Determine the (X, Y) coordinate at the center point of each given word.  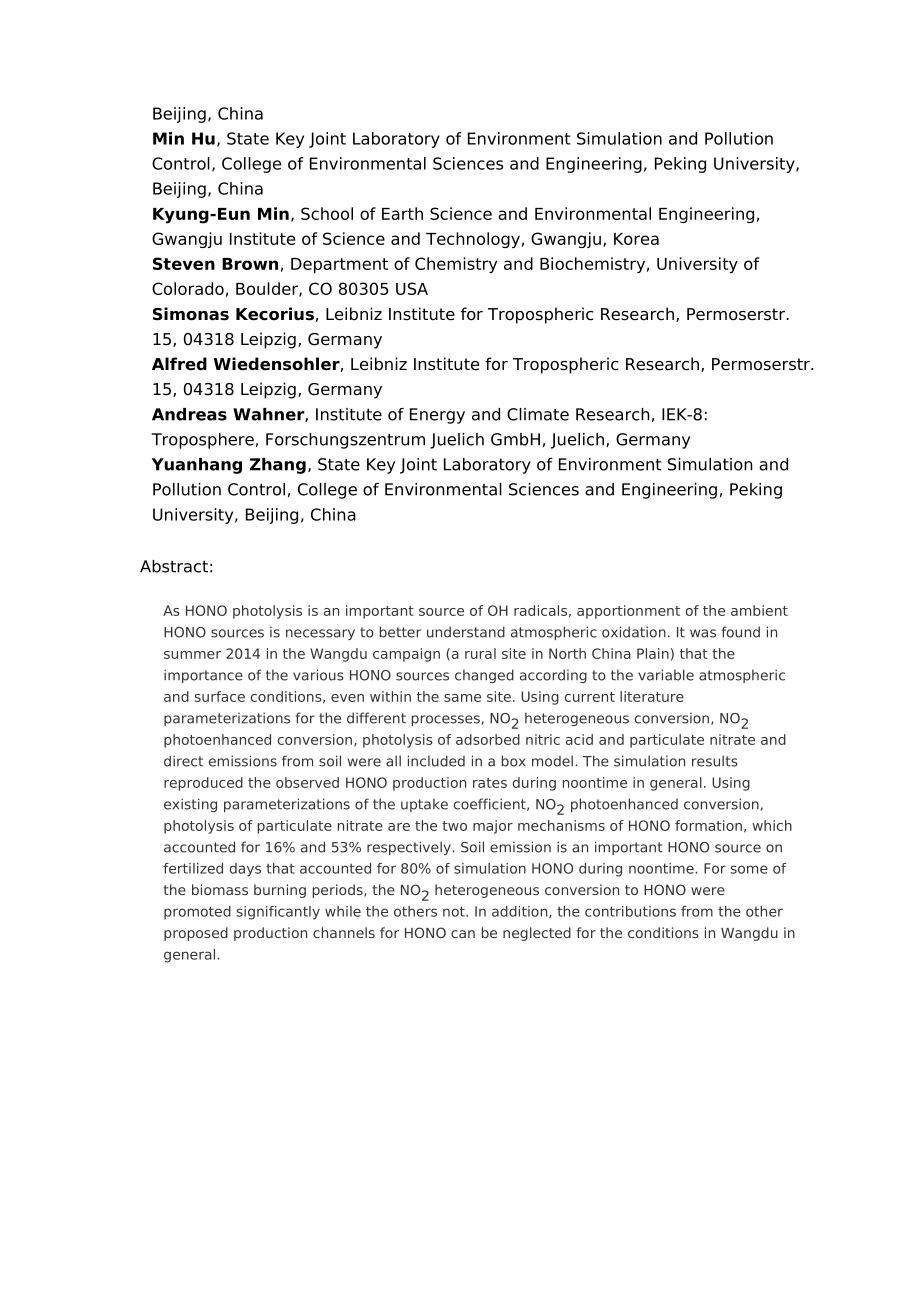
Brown (250, 264)
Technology (473, 240)
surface (220, 696)
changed (484, 676)
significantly (278, 913)
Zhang (278, 466)
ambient (759, 610)
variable (666, 675)
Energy (437, 416)
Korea (636, 239)
